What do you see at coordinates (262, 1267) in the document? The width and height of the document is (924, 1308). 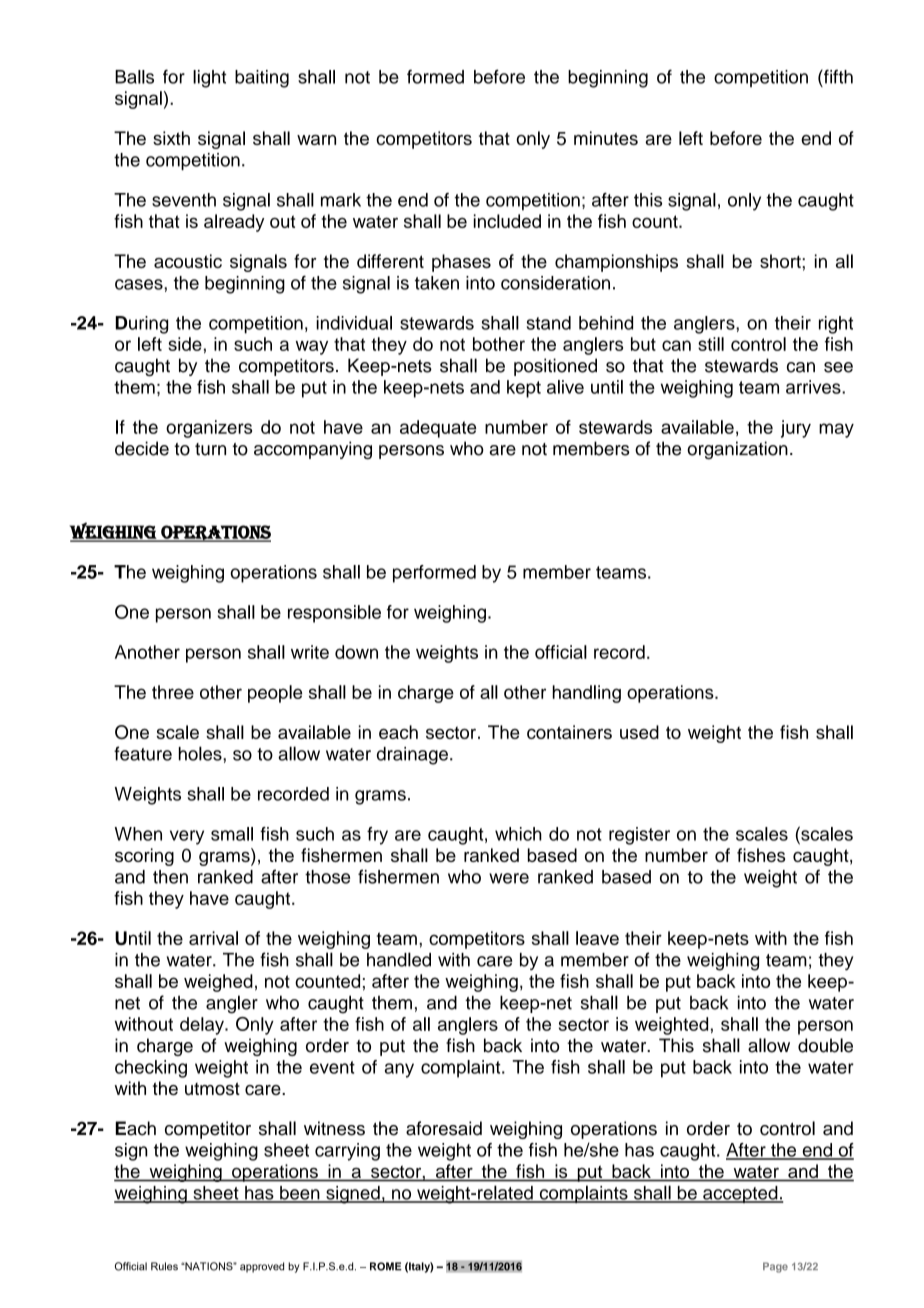 I see `approved` at bounding box center [262, 1267].
